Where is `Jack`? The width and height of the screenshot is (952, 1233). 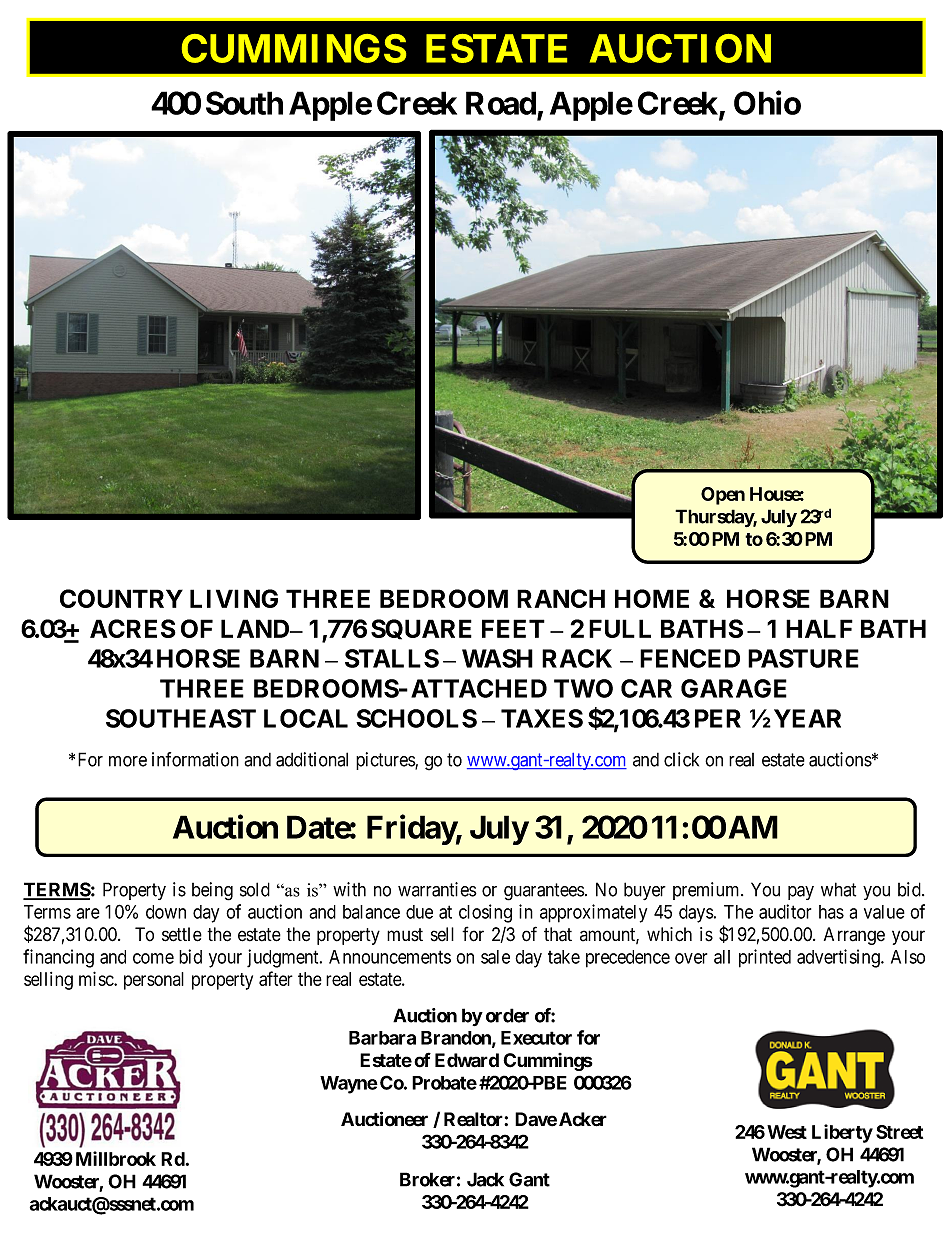 Jack is located at coordinates (485, 1179).
